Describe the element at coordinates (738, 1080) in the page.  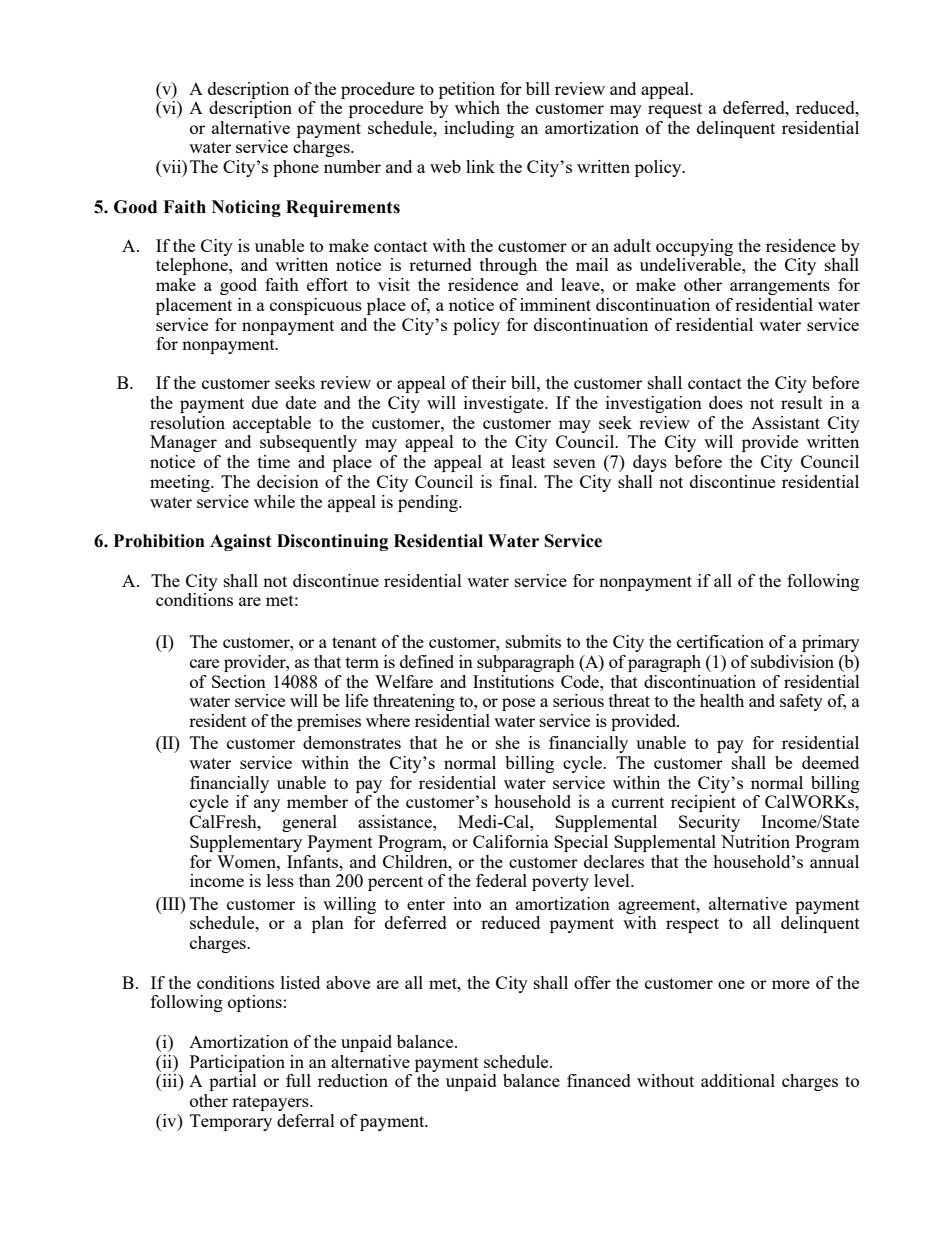
I see `additional` at that location.
